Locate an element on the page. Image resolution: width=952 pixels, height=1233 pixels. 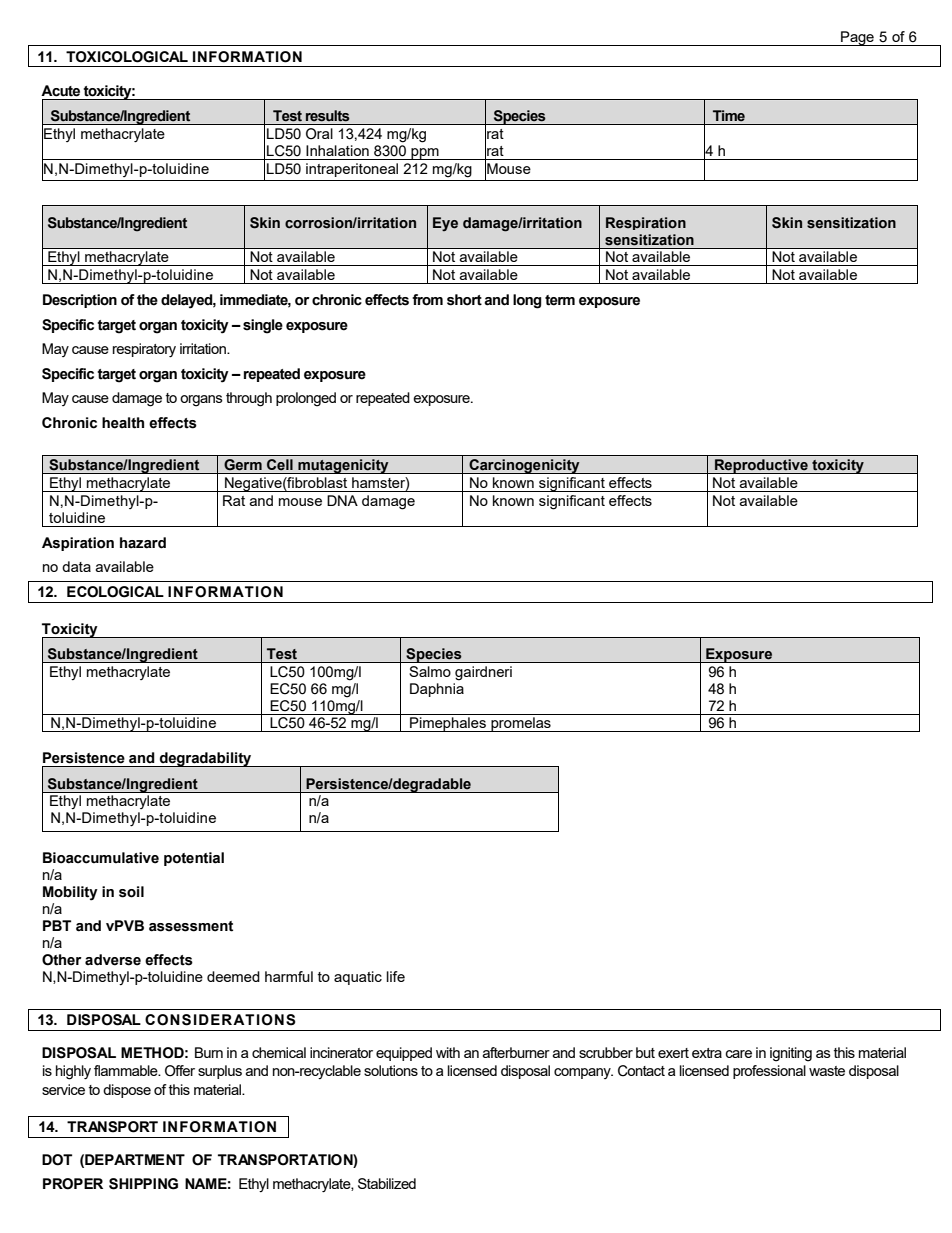
SHIPPING is located at coordinates (143, 1184).
